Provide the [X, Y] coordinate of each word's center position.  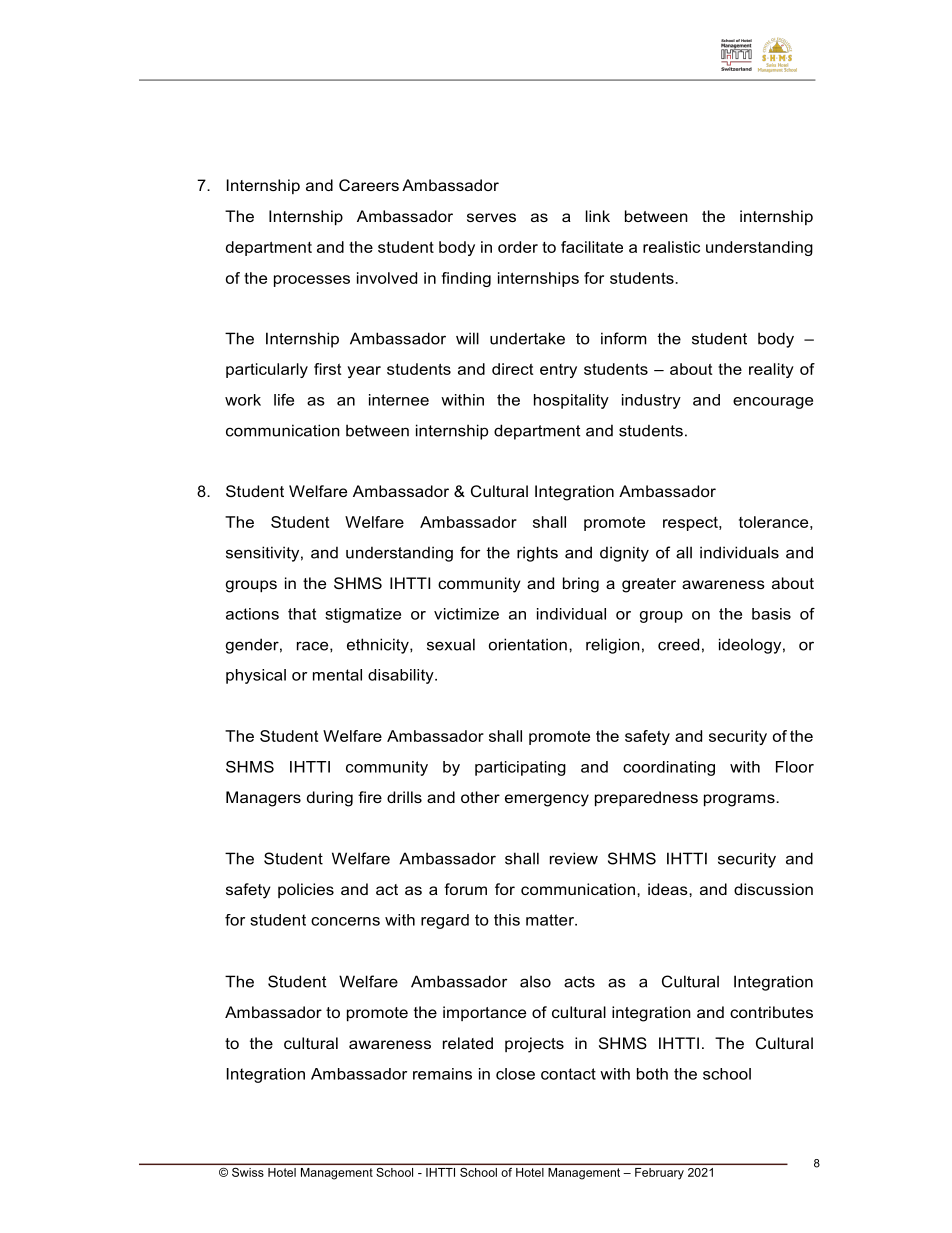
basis [771, 614]
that [302, 614]
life [284, 400]
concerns [345, 921]
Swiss [247, 1172]
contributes [771, 1012]
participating [520, 768]
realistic [671, 247]
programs [740, 800]
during [330, 799]
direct [512, 369]
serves [491, 217]
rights [537, 554]
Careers [369, 185]
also [535, 981]
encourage [773, 403]
